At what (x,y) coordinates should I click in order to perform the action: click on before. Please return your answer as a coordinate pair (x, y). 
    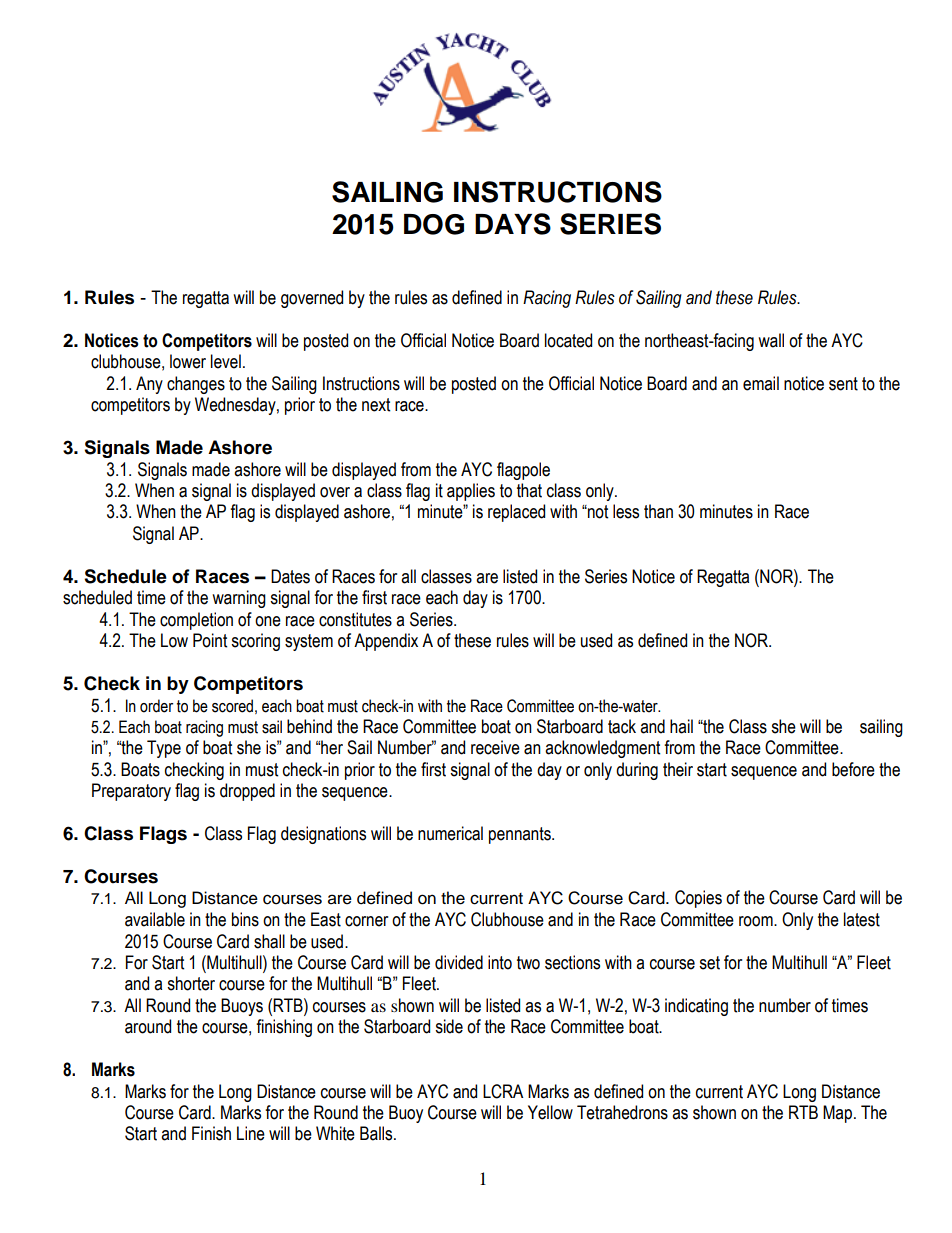
    Looking at the image, I should click on (853, 769).
